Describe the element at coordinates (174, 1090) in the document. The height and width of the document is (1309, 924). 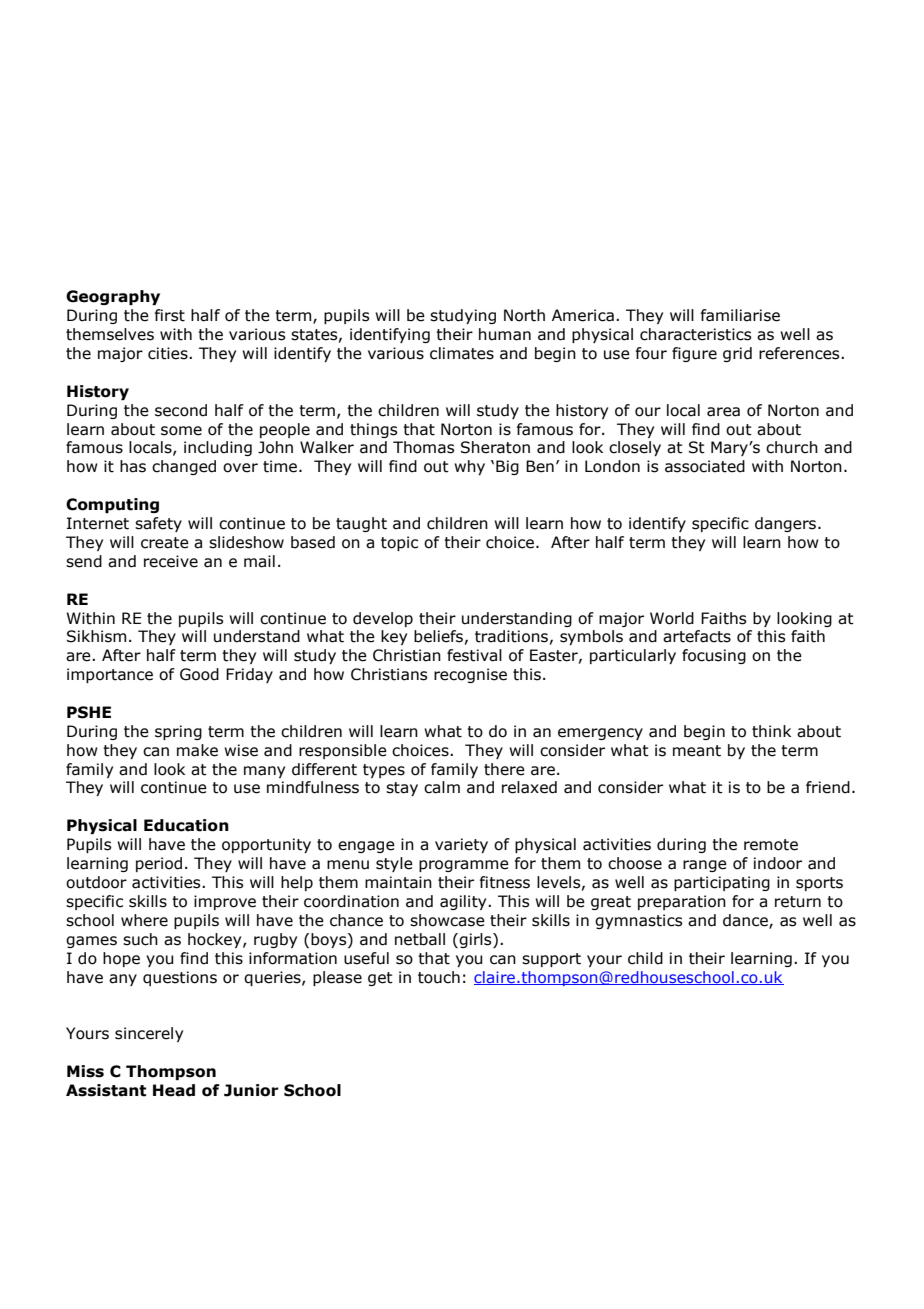
I see `Head` at that location.
